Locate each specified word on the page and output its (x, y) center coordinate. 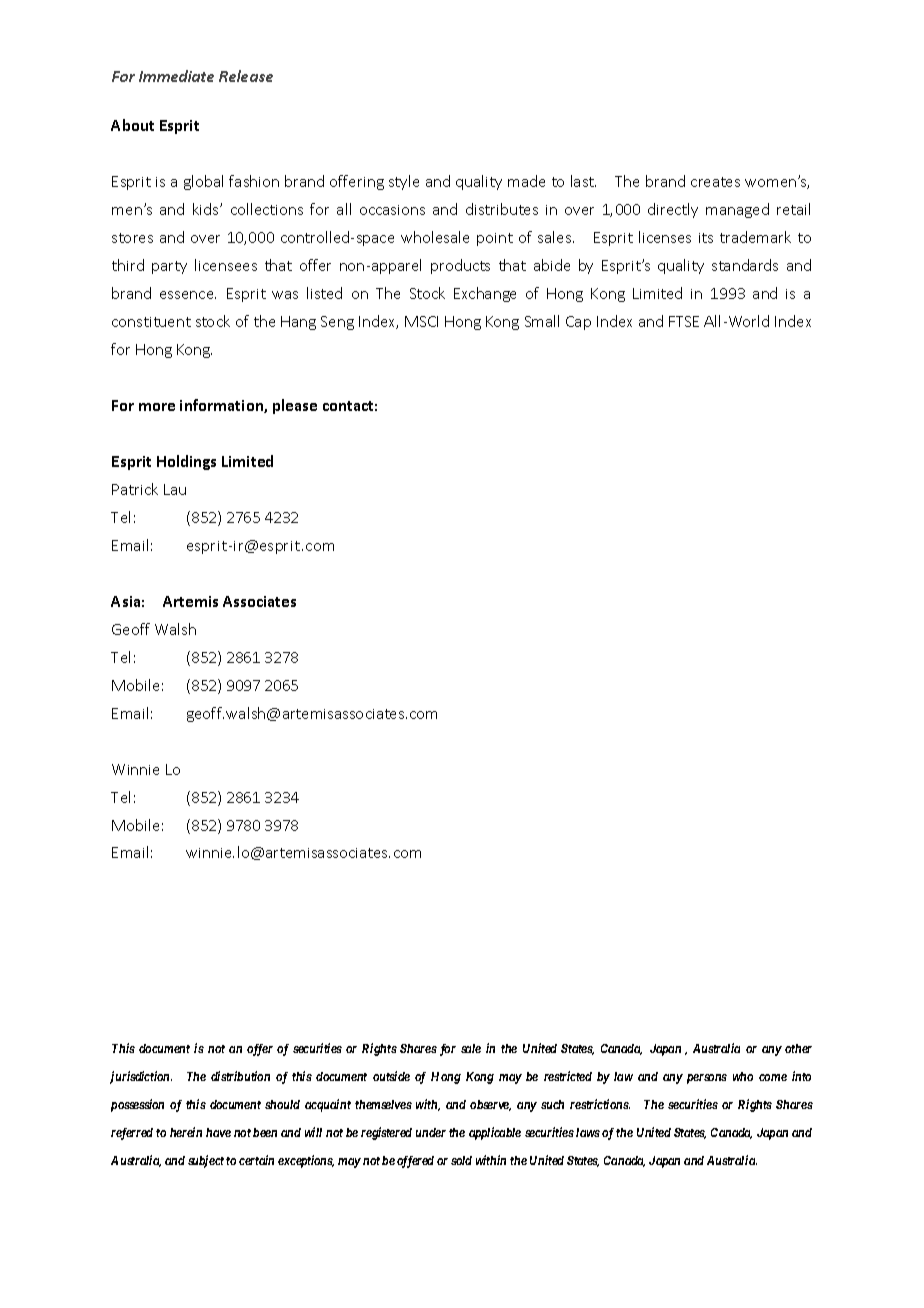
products (460, 266)
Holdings (186, 462)
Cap (578, 323)
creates (715, 182)
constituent (151, 322)
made (526, 181)
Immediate (176, 76)
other (798, 1048)
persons (707, 1079)
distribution (240, 1076)
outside (391, 1076)
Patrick (135, 489)
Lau (175, 489)
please (295, 406)
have (218, 1132)
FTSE (684, 321)
